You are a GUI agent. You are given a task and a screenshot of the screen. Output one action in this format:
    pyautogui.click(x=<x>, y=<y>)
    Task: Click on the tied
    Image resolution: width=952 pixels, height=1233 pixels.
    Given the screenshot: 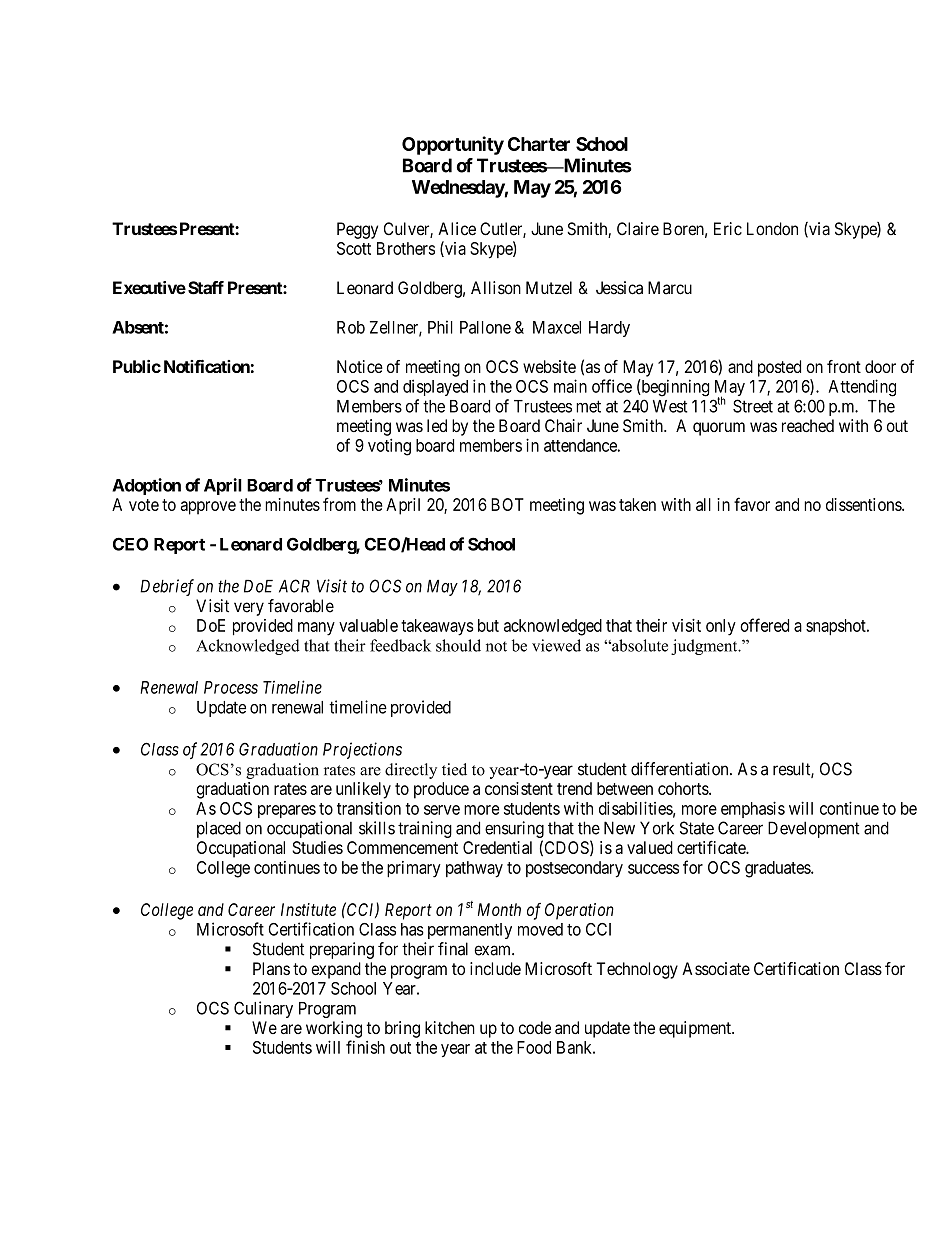 What is the action you would take?
    pyautogui.click(x=454, y=769)
